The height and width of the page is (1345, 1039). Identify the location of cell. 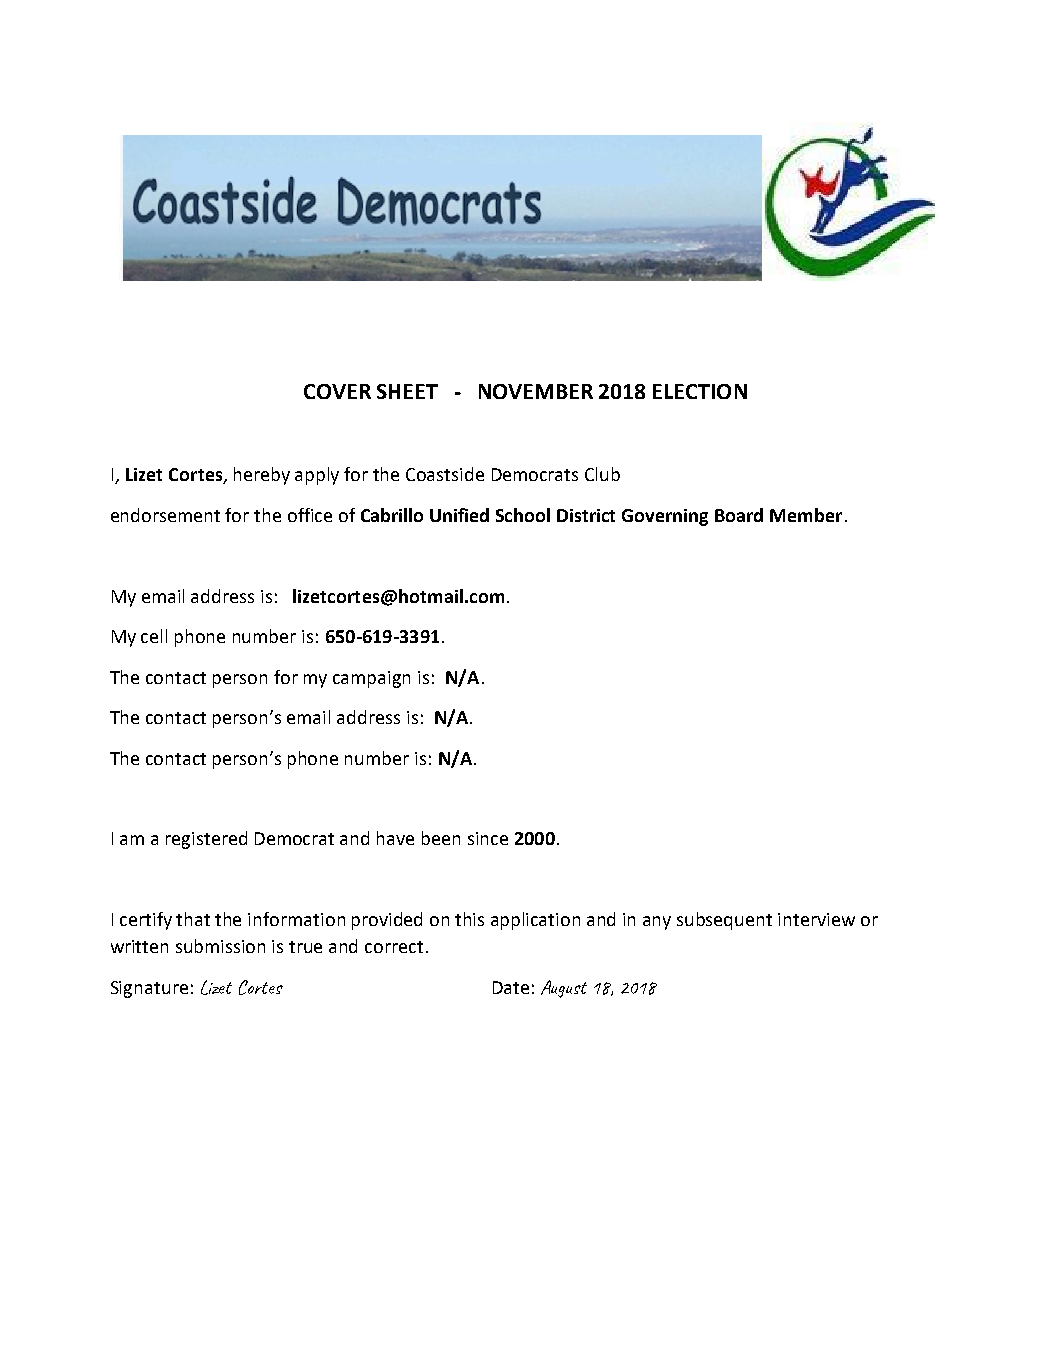
(154, 636).
